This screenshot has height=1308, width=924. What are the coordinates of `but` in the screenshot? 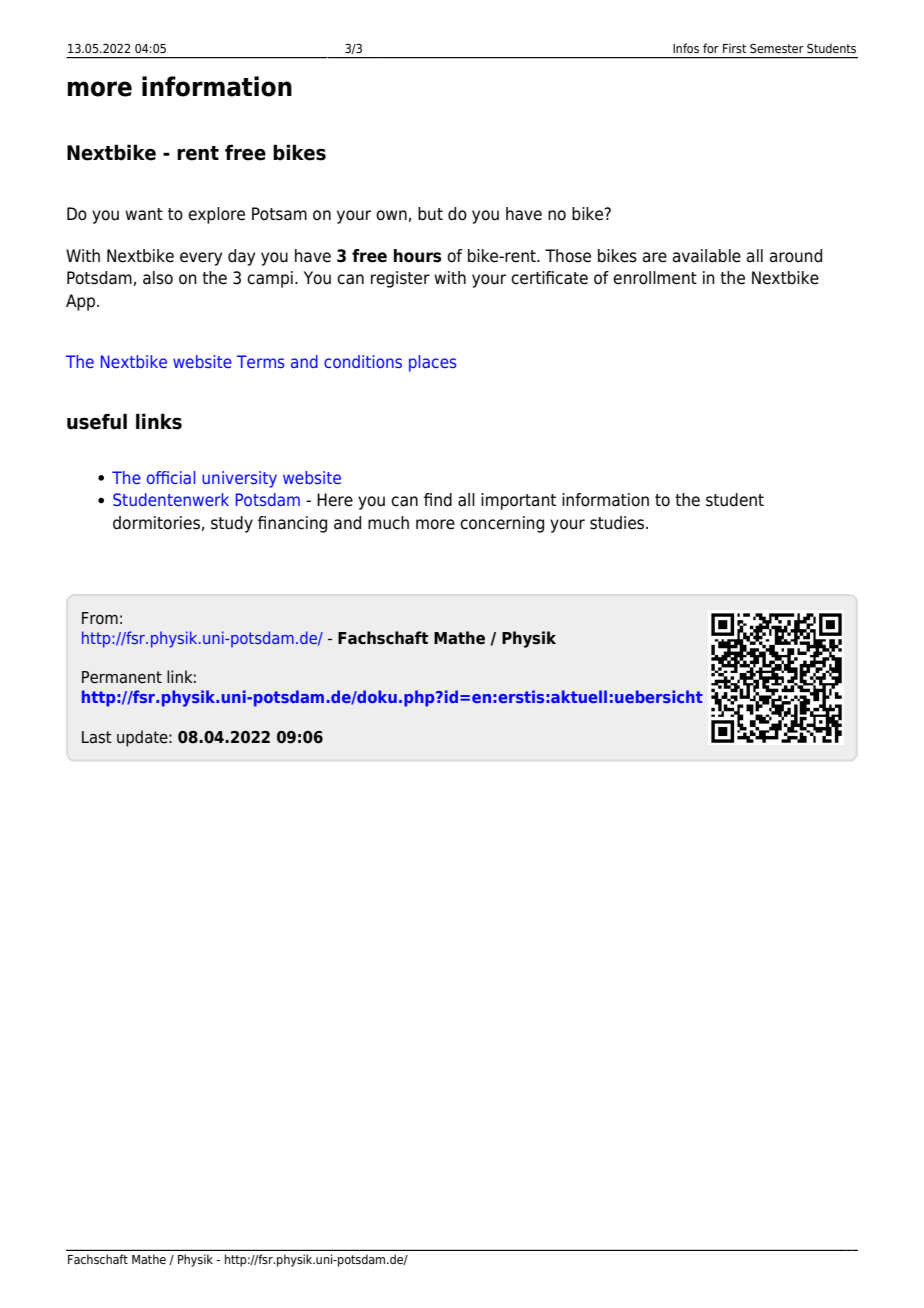 It's located at (430, 214).
